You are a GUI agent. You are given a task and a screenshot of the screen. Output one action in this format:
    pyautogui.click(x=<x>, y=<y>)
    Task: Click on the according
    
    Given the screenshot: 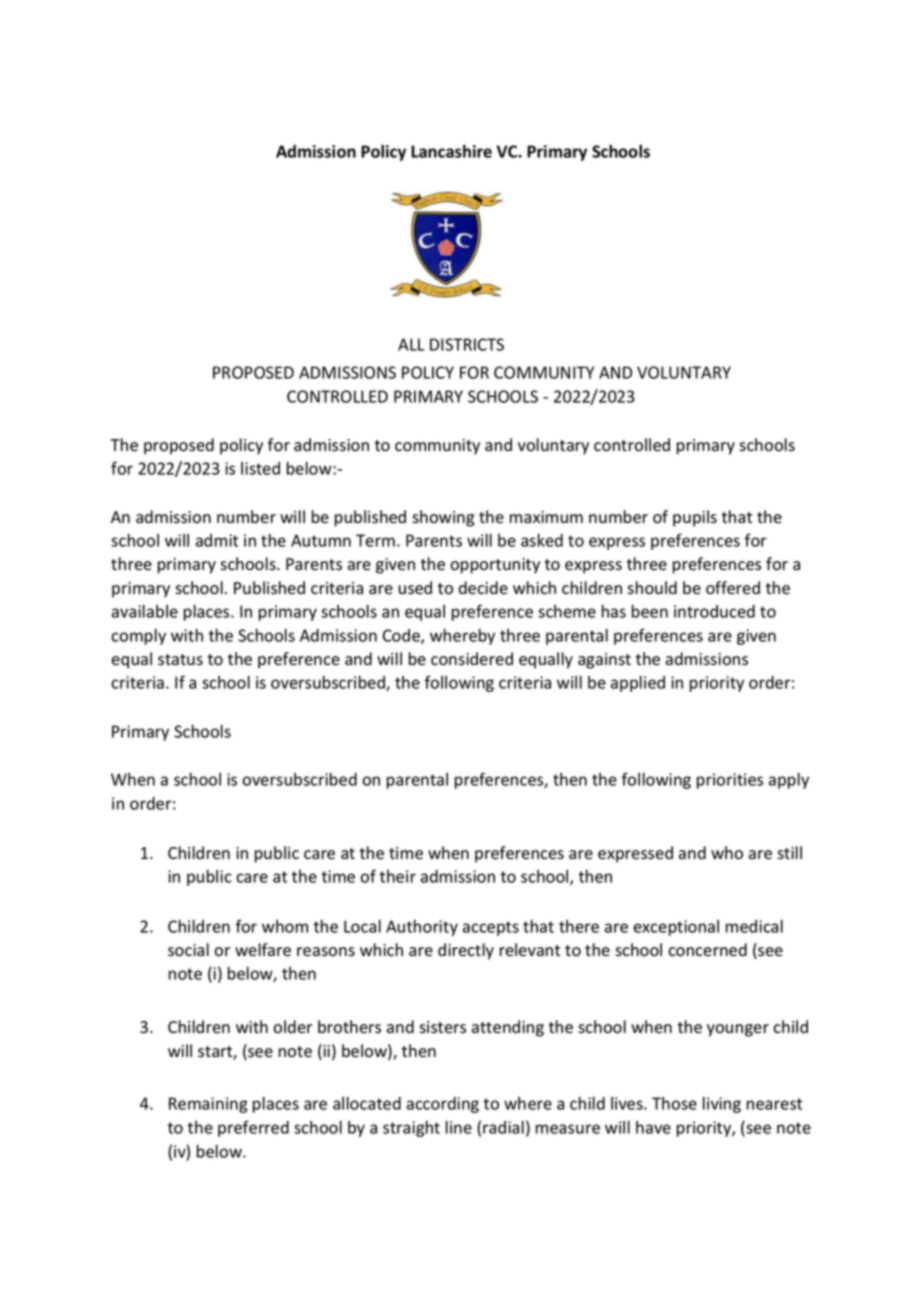 What is the action you would take?
    pyautogui.click(x=443, y=1105)
